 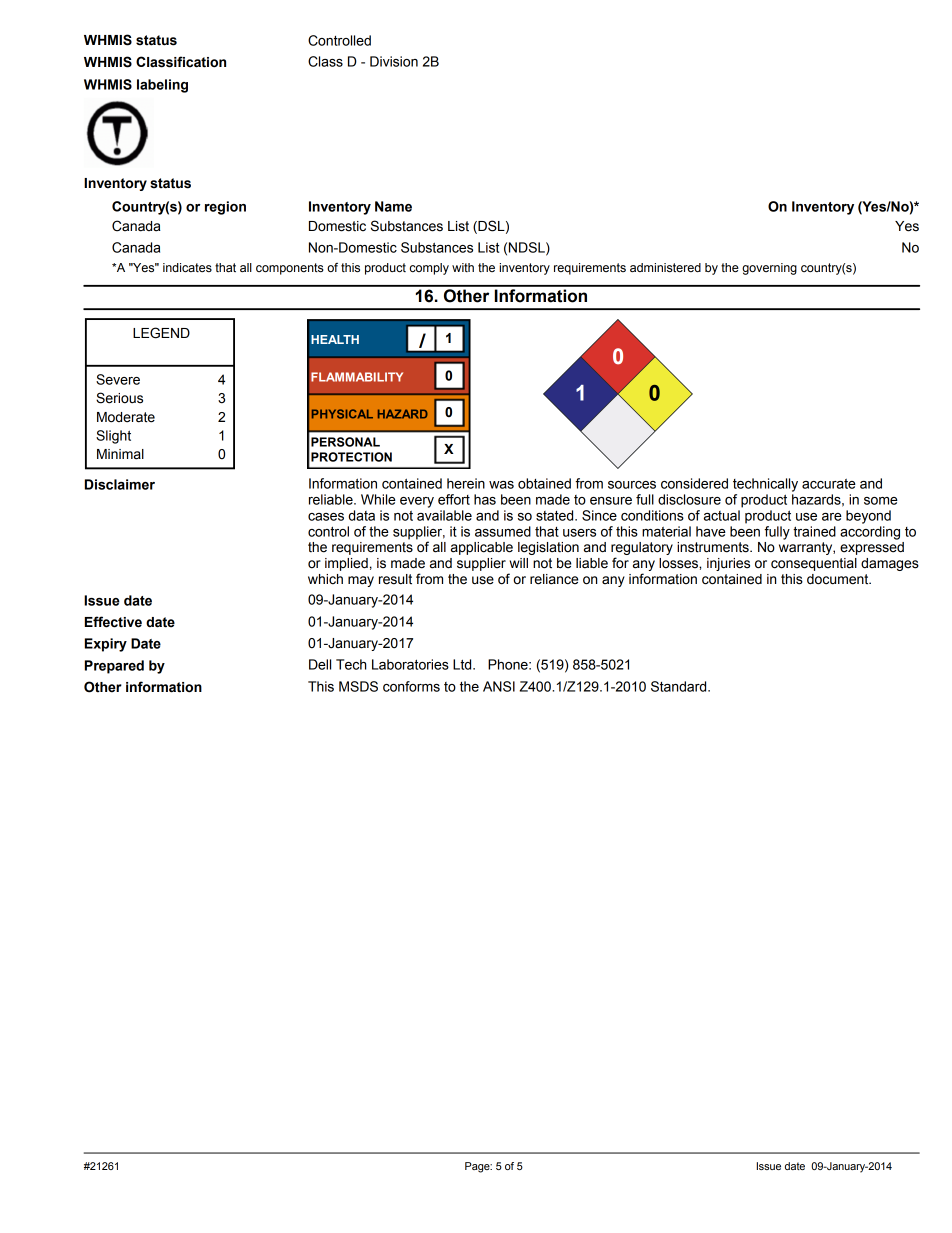 I want to click on Prepared, so click(x=114, y=667).
